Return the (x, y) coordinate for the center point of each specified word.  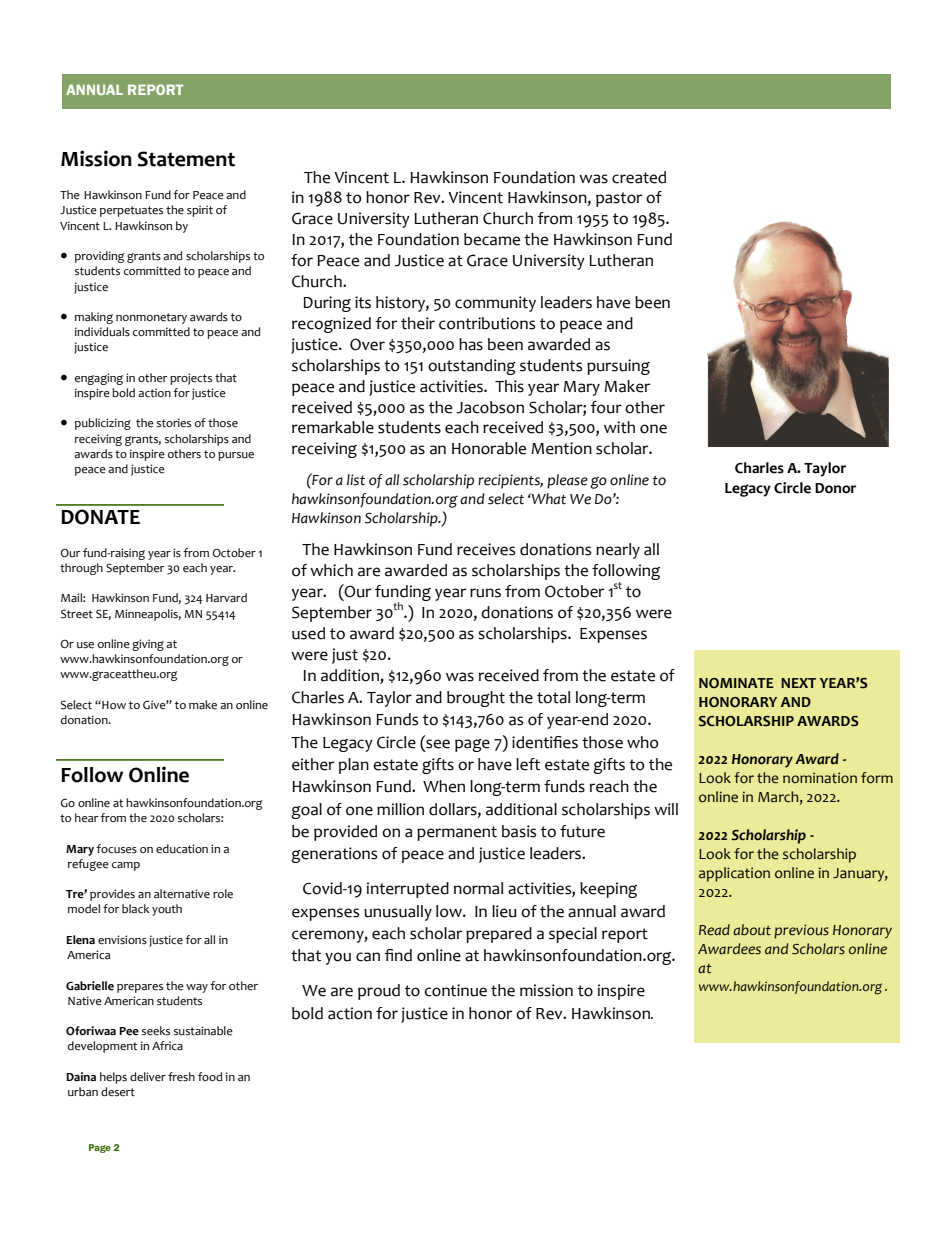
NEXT (798, 683)
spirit (200, 211)
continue (455, 990)
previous (801, 931)
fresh (181, 1077)
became (492, 239)
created (639, 177)
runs (485, 593)
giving (148, 645)
